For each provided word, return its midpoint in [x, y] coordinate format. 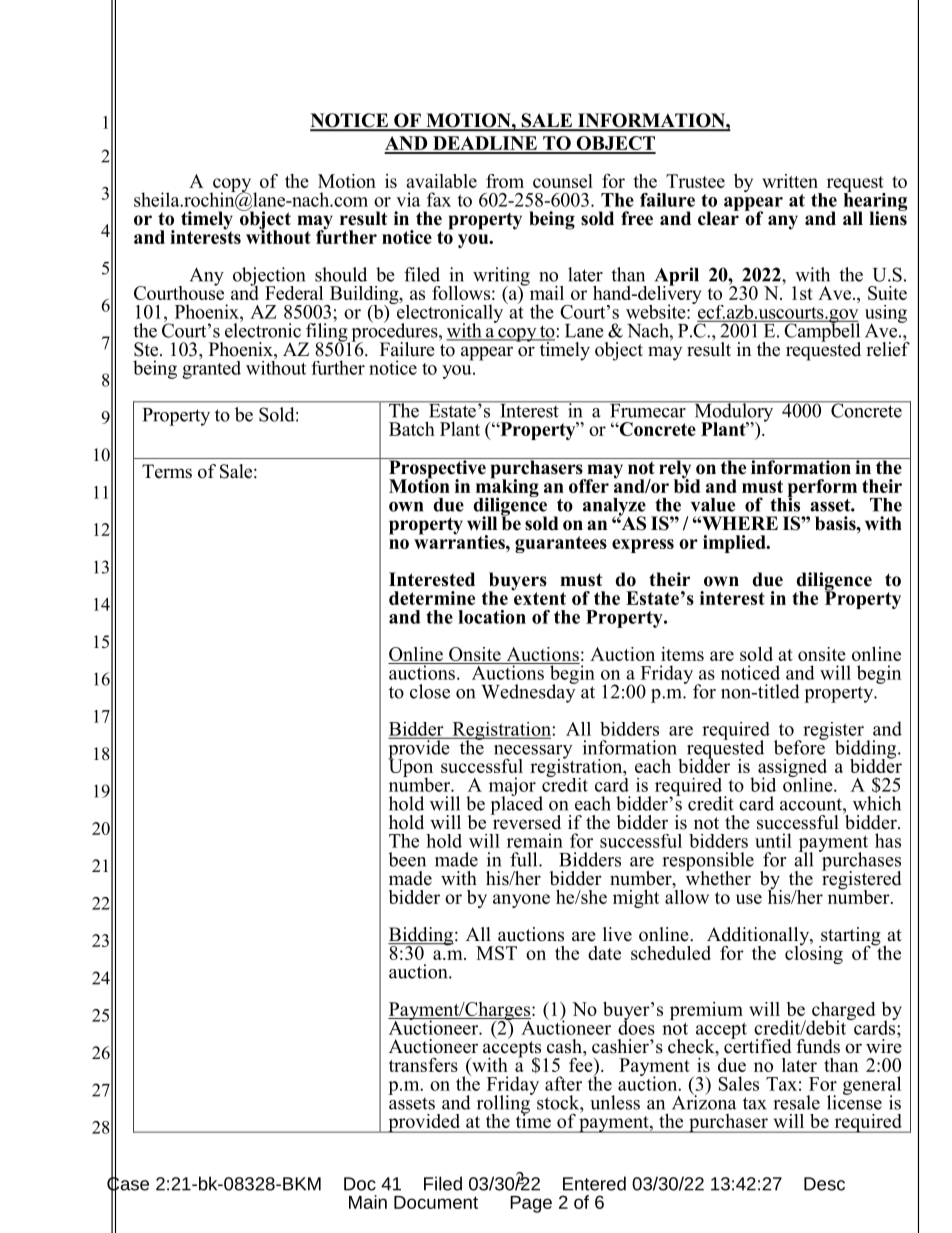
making [507, 487]
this [785, 503]
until [773, 840]
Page [531, 1204]
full [525, 859]
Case [128, 1184]
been [407, 859]
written [790, 181]
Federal [294, 293]
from [505, 181]
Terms [167, 471]
